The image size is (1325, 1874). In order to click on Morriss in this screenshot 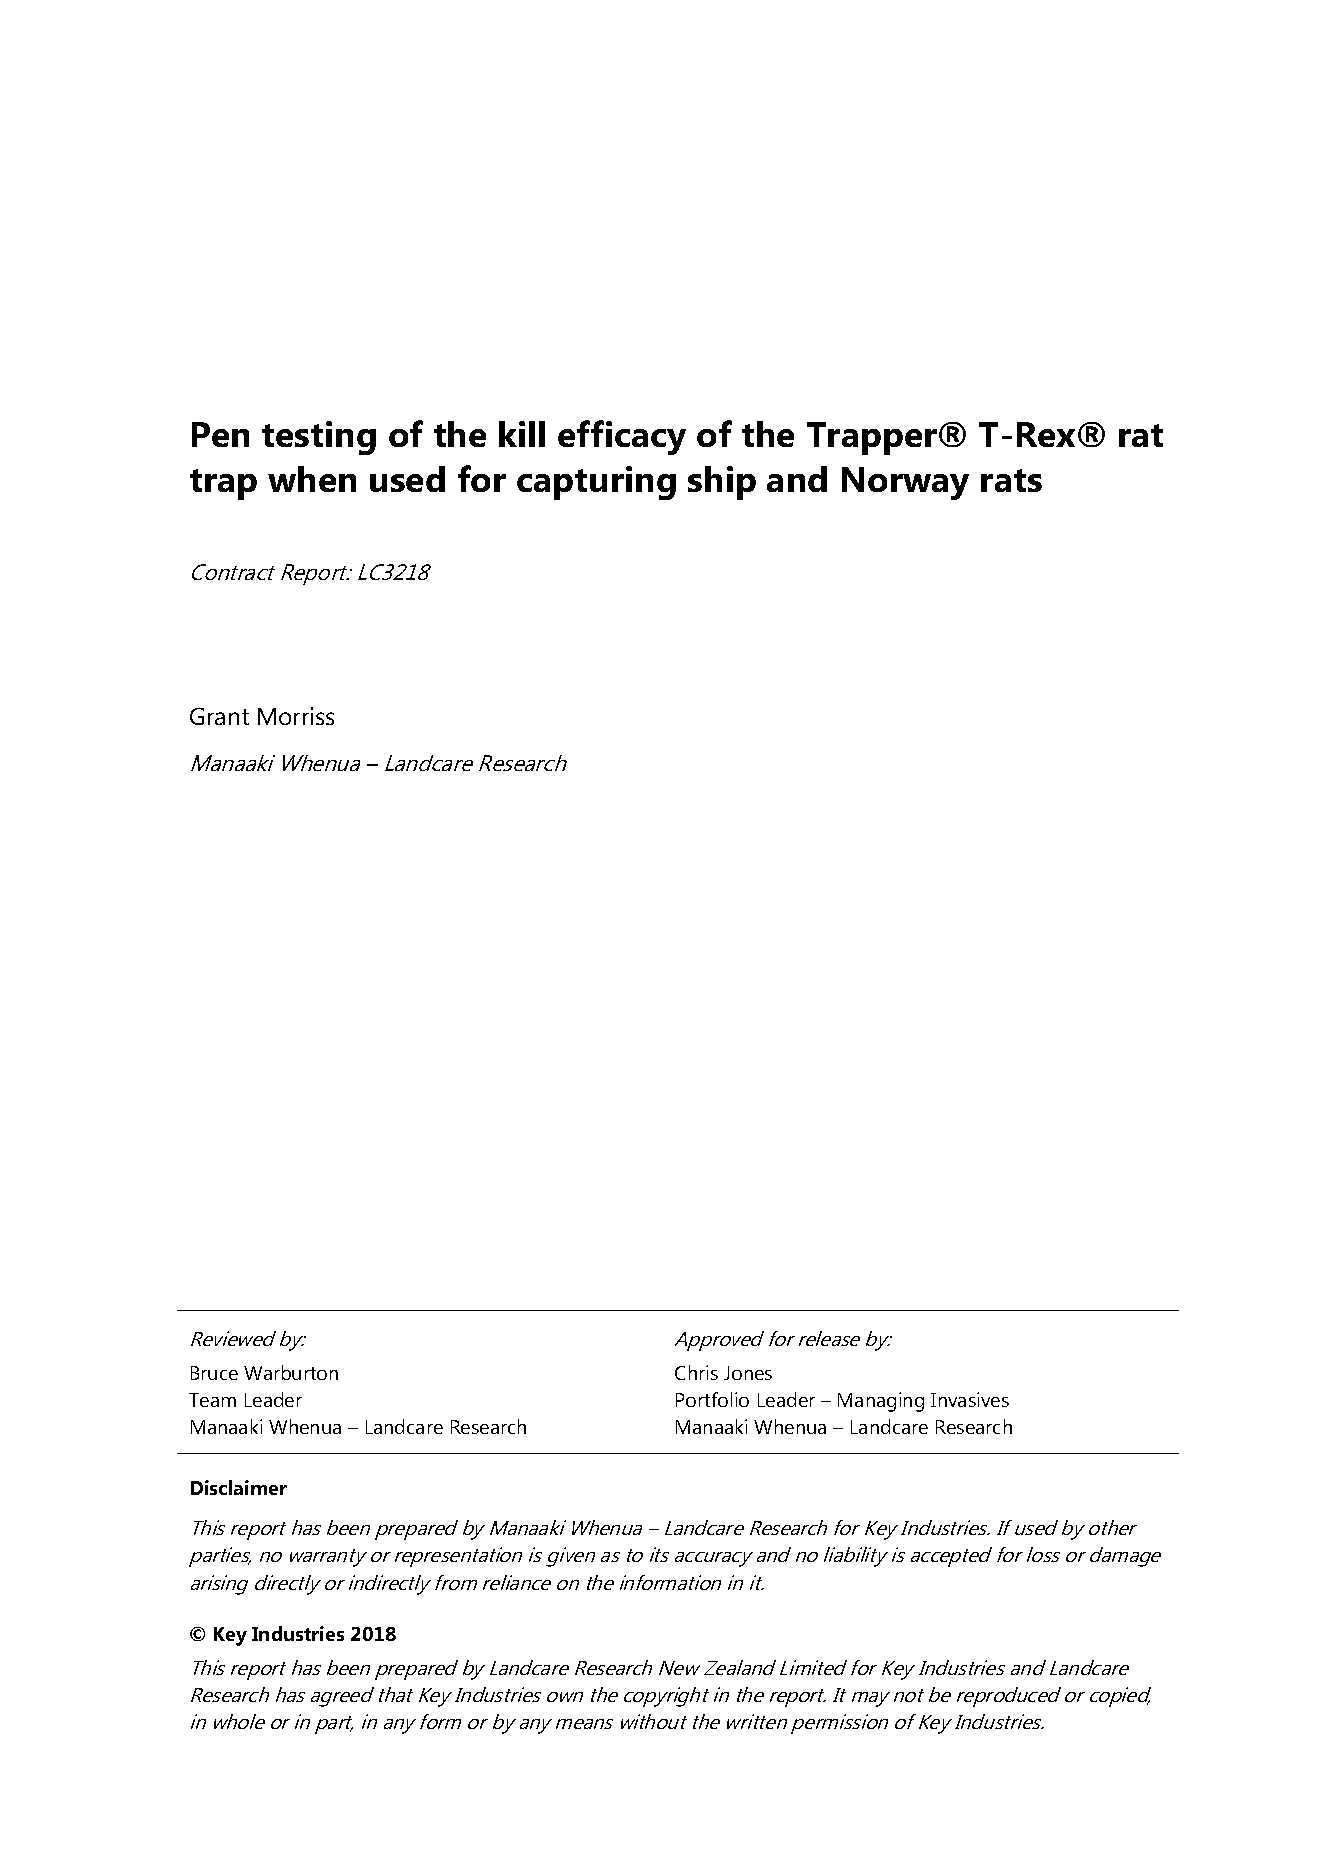, I will do `click(296, 716)`.
